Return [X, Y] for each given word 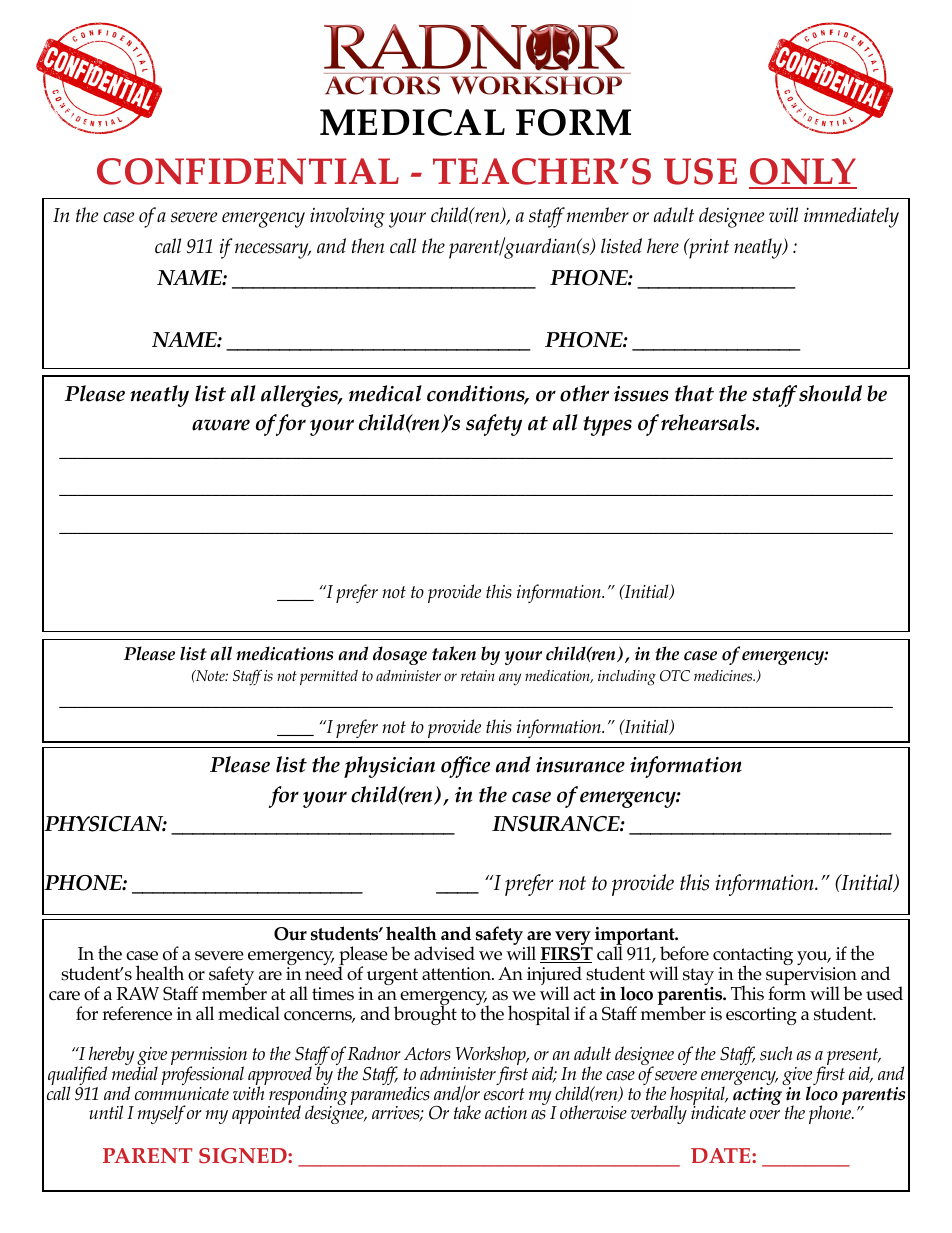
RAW [137, 993]
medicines [724, 676]
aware [221, 425]
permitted [329, 677]
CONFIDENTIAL [248, 171]
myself [162, 1114]
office [465, 767]
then [368, 245]
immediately [851, 217]
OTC [675, 676]
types [607, 426]
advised [444, 953]
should [830, 393]
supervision [811, 977]
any [510, 679]
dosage [400, 655]
